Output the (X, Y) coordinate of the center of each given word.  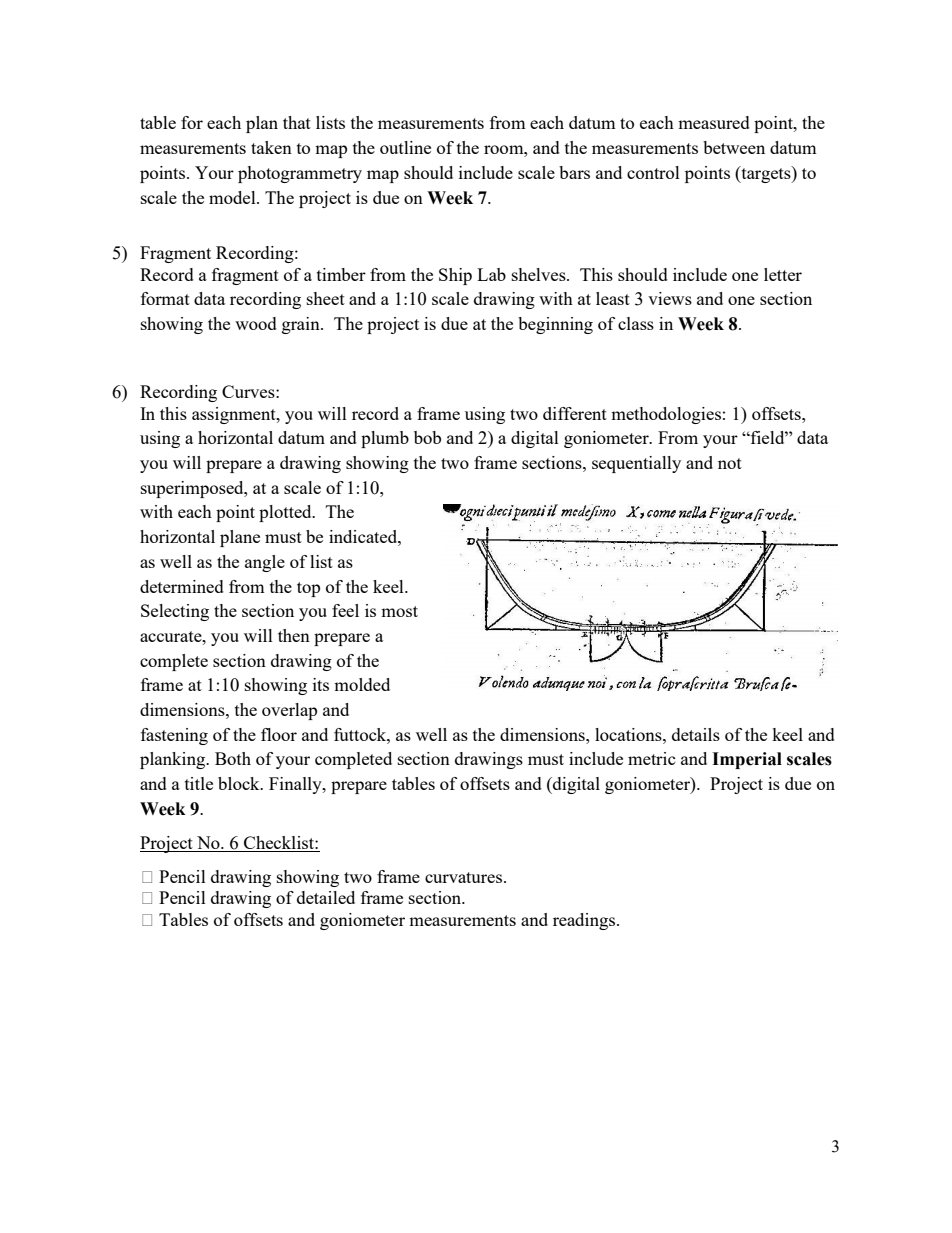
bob (427, 437)
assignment (235, 415)
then (294, 635)
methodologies (666, 415)
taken (271, 147)
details (696, 734)
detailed (326, 897)
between (734, 147)
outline (405, 147)
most (399, 611)
